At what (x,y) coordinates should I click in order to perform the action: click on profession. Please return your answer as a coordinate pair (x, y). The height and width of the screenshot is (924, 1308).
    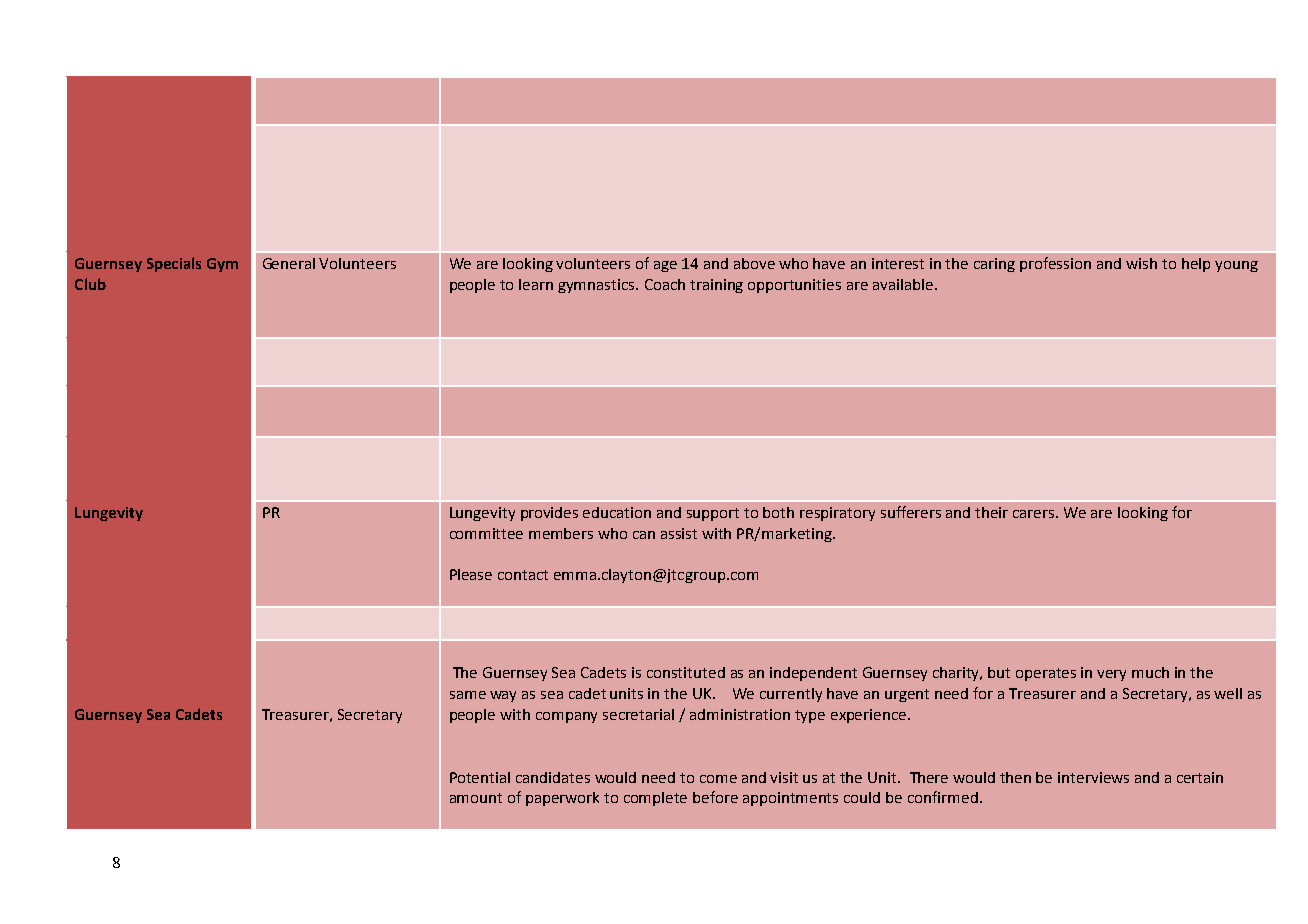
    Looking at the image, I should click on (1055, 264).
